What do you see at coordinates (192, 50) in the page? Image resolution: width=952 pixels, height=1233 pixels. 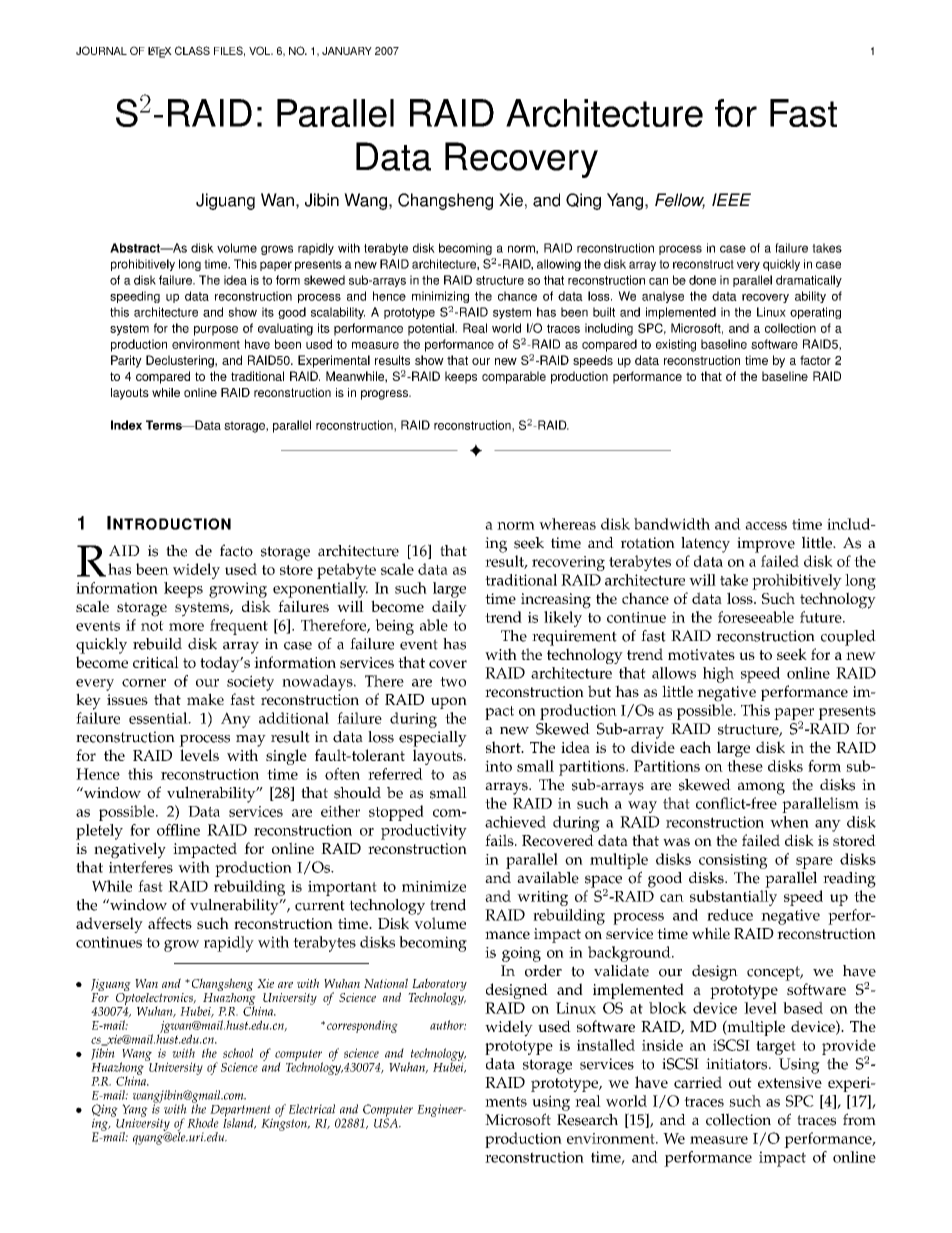 I see `CLASS` at bounding box center [192, 50].
